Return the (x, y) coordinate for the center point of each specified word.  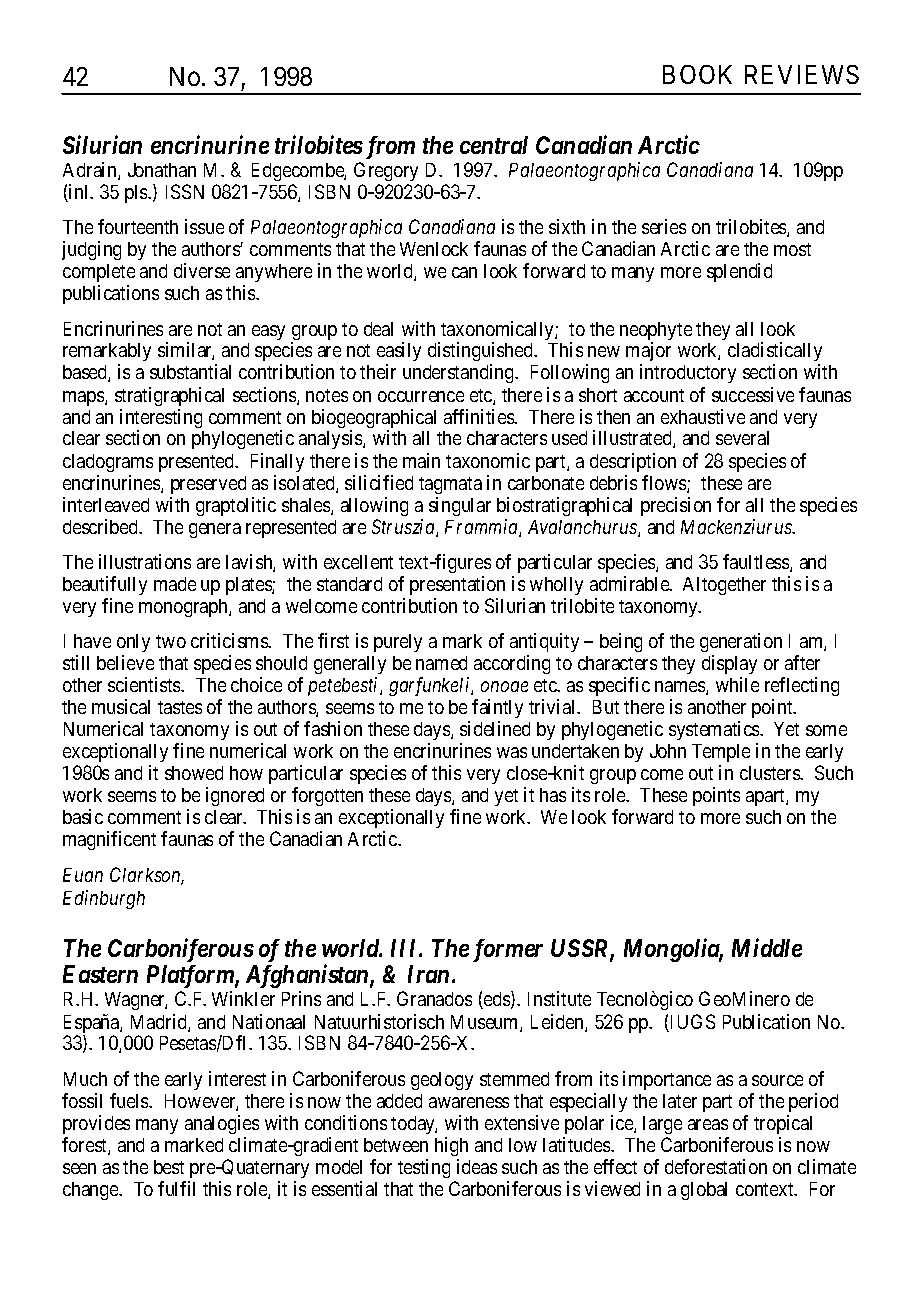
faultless (757, 563)
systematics (715, 730)
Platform (191, 976)
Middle (767, 947)
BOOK (697, 74)
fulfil (176, 1188)
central (494, 145)
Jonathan (162, 170)
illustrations (145, 561)
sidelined (495, 728)
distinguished (481, 353)
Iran (428, 974)
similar (186, 351)
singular (460, 506)
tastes (180, 707)
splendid (739, 272)
